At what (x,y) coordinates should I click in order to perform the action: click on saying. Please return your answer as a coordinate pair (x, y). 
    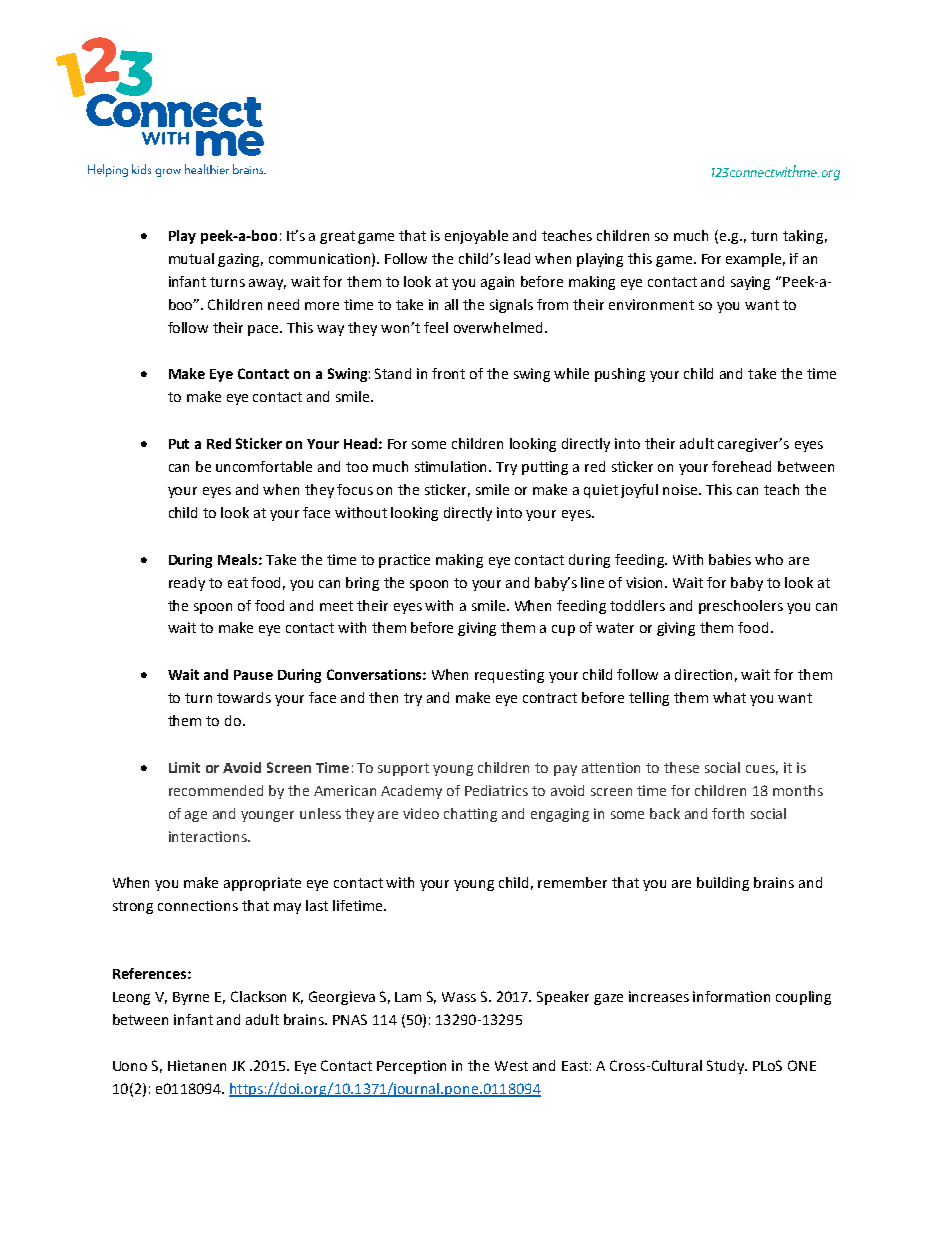
    Looking at the image, I should click on (750, 283).
